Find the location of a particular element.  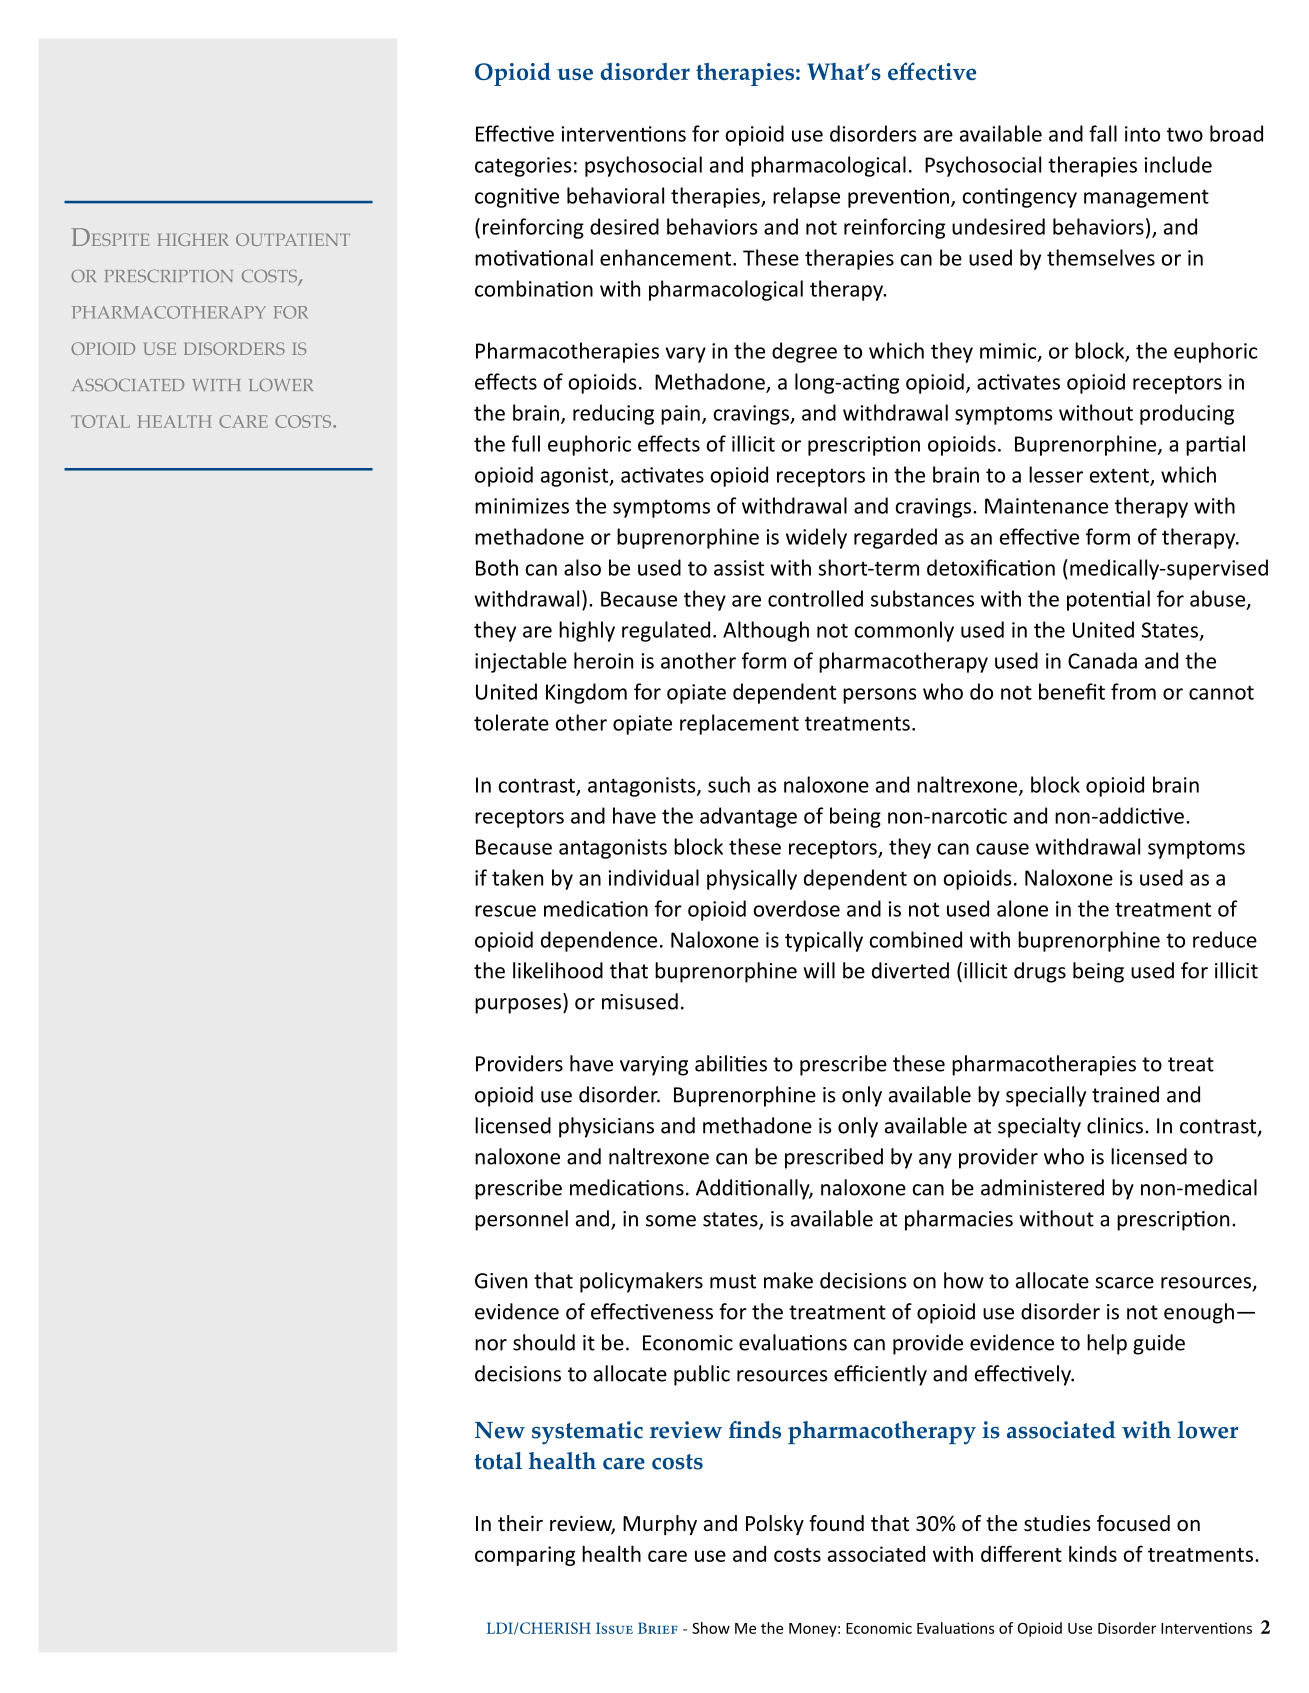

alone is located at coordinates (1022, 908).
